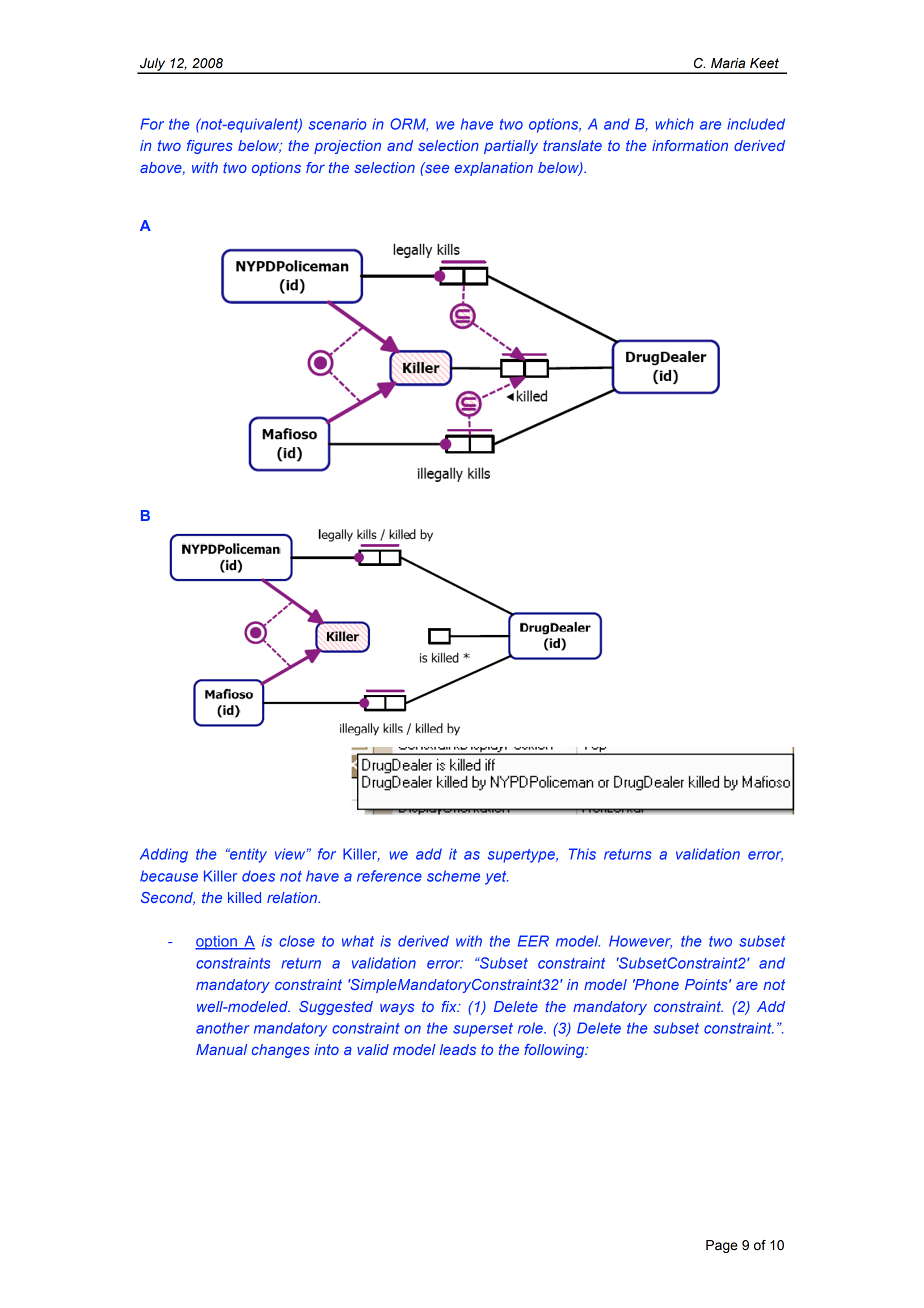 This screenshot has width=924, height=1308. Describe the element at coordinates (458, 1049) in the screenshot. I see `leads` at that location.
